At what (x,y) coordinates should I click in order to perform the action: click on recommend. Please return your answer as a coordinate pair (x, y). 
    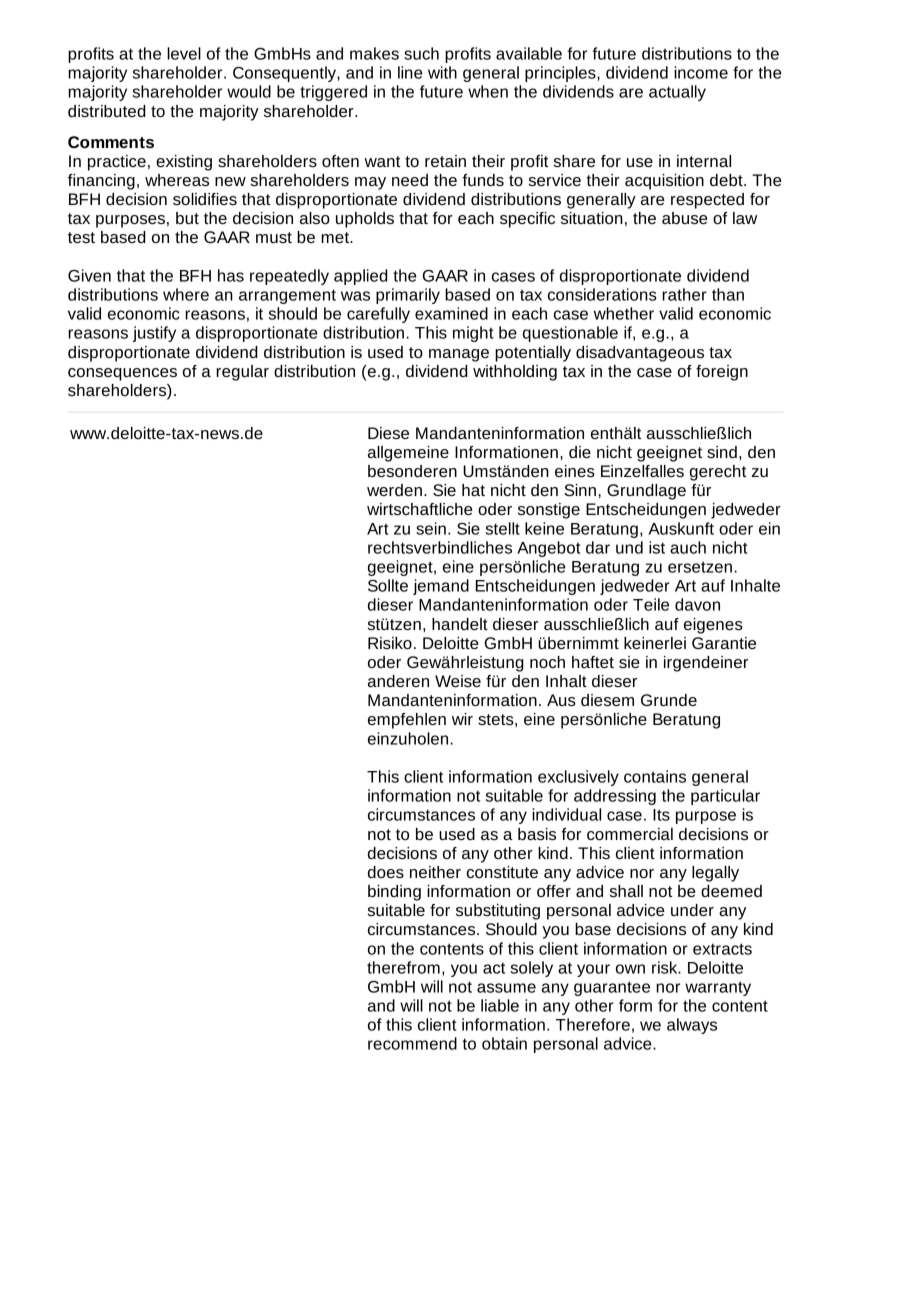
    Looking at the image, I should click on (412, 1043).
